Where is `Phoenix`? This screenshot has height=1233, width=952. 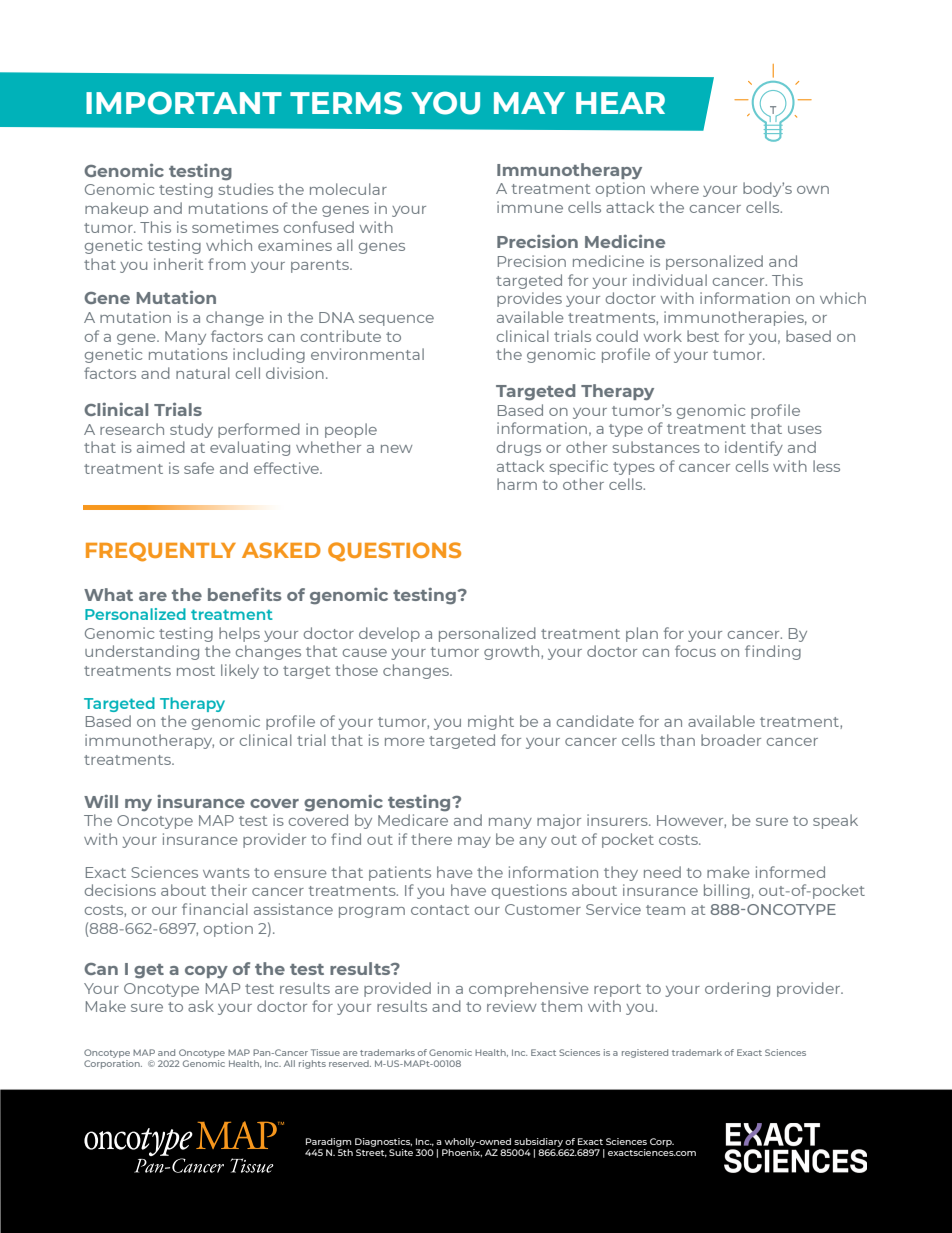
Phoenix is located at coordinates (462, 1153).
